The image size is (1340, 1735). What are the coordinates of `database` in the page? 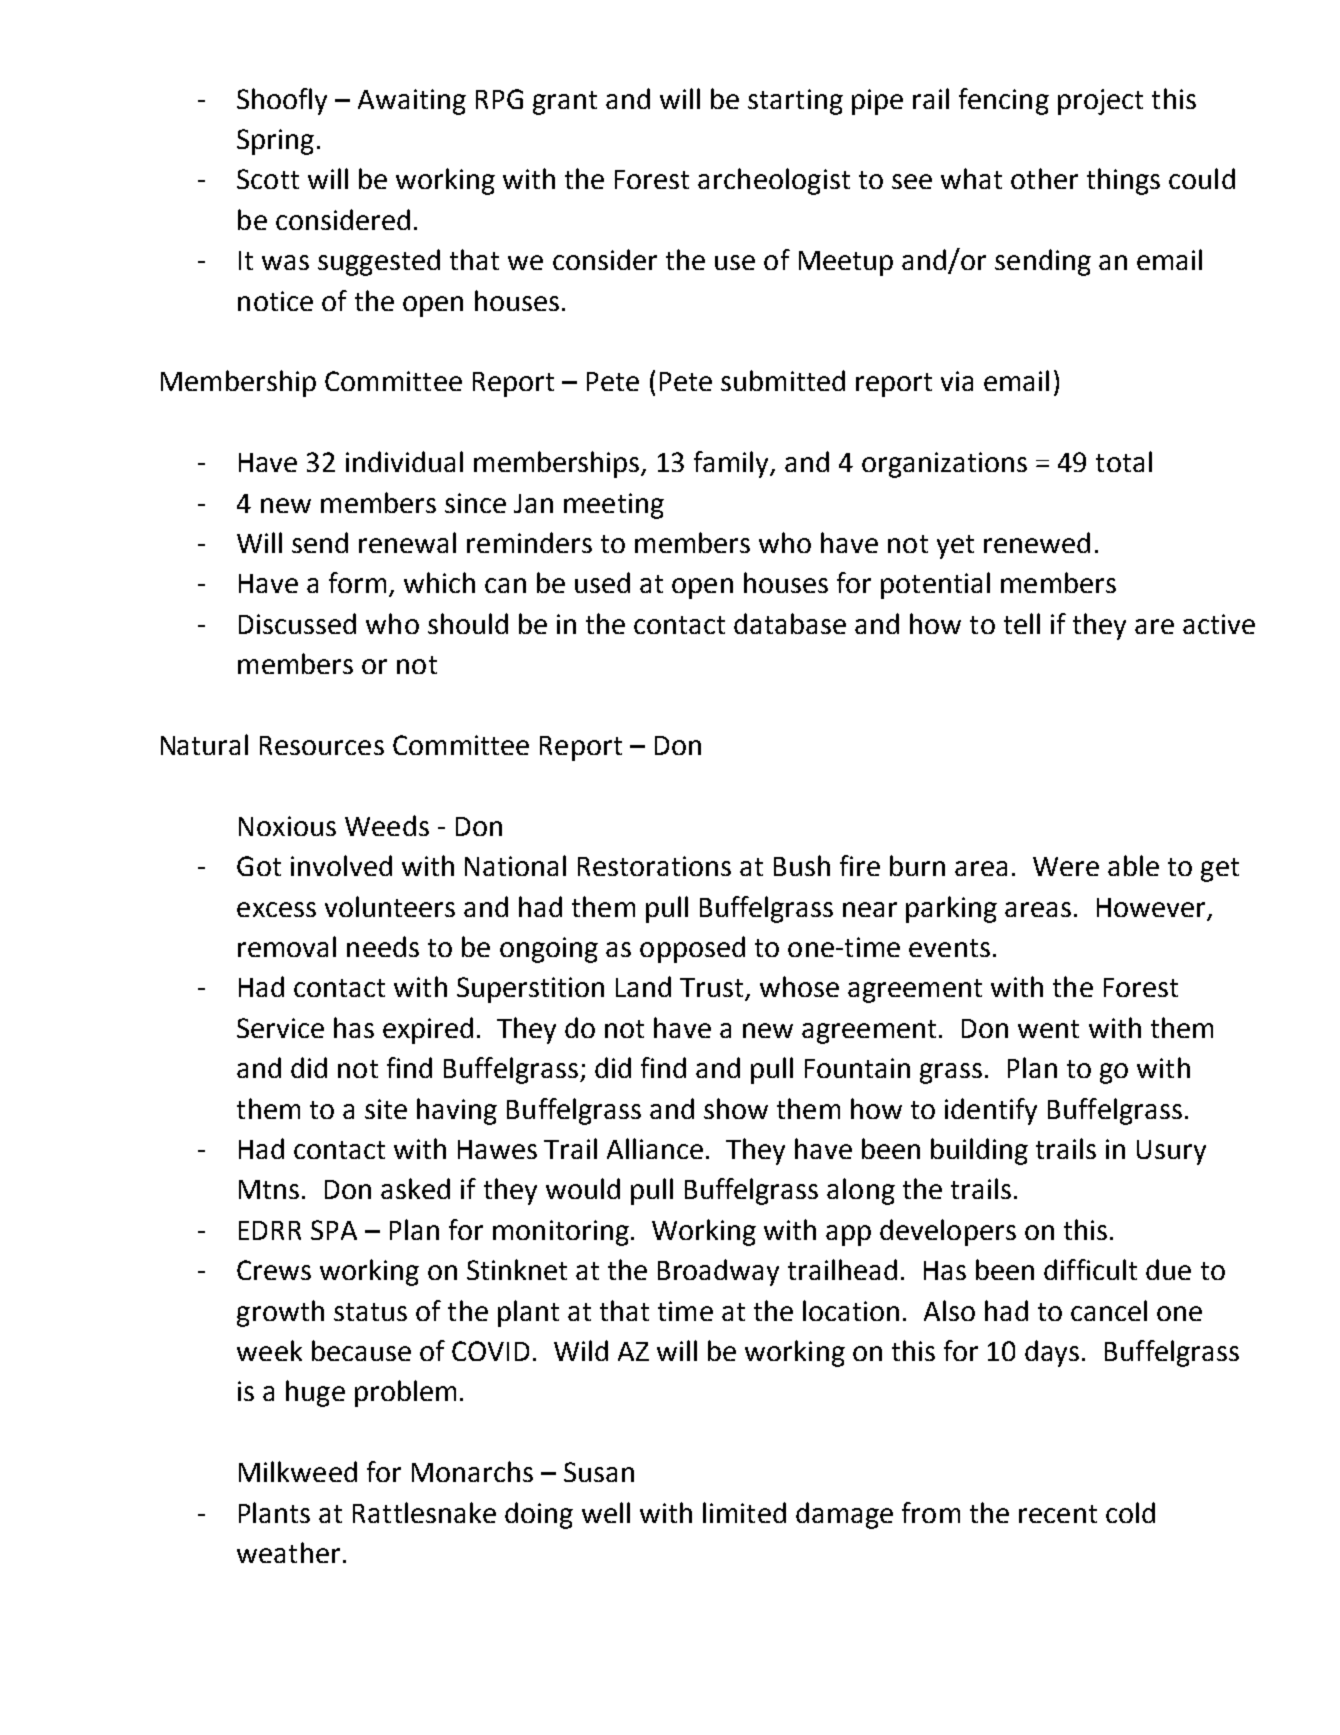 It's located at (790, 623).
